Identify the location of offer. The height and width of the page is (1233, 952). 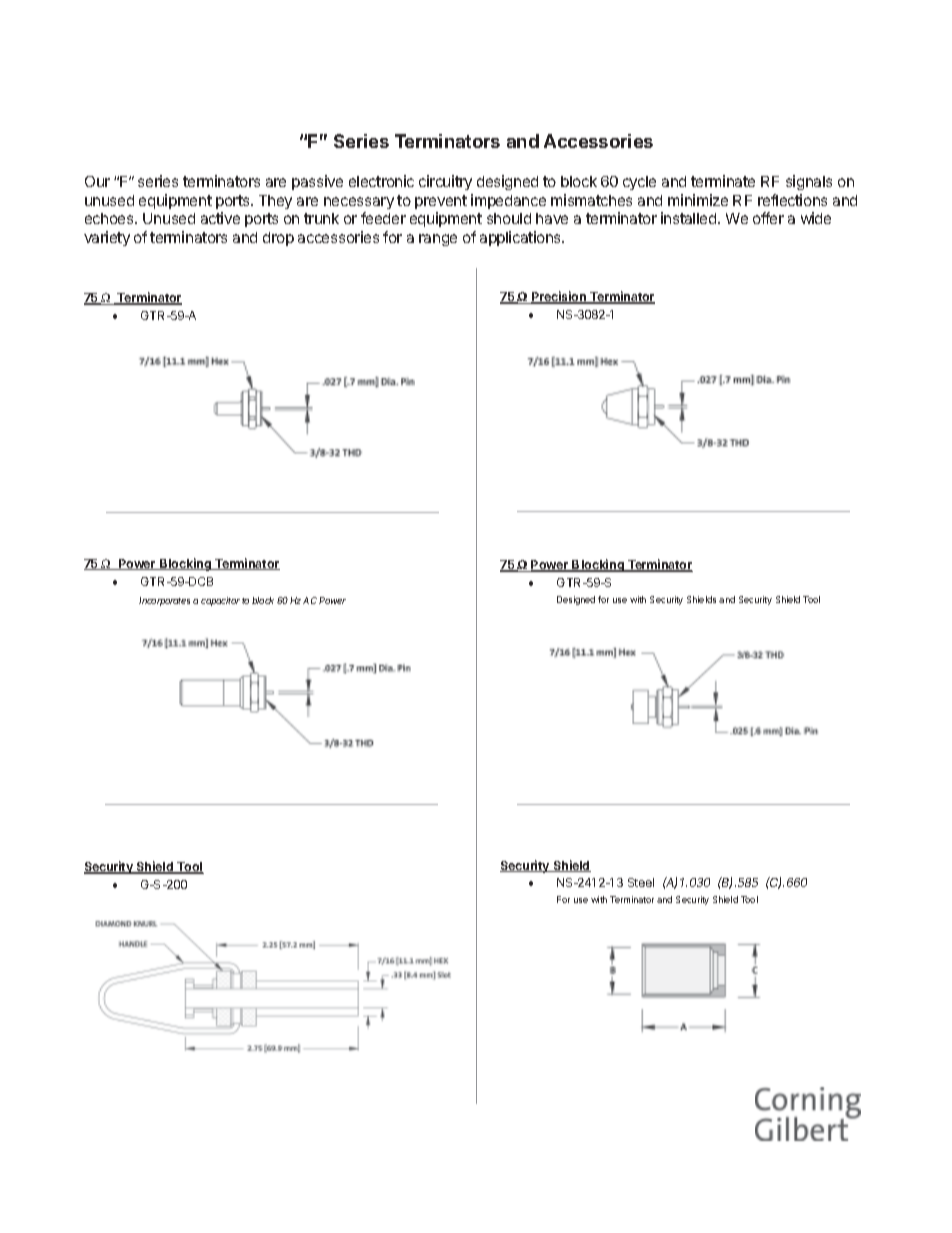
(768, 218).
